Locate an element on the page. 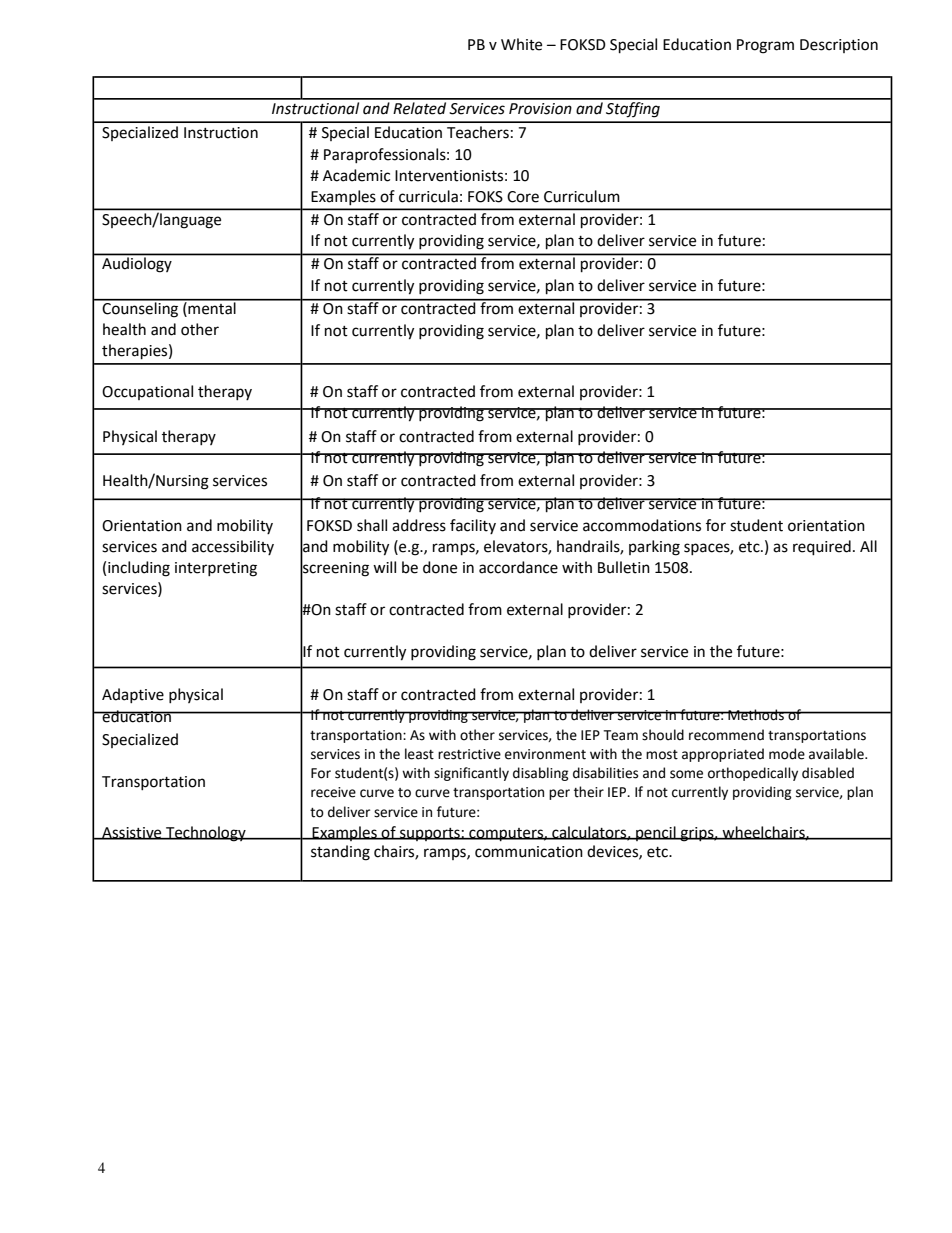 This image has height=1233, width=952. Academic is located at coordinates (356, 175).
